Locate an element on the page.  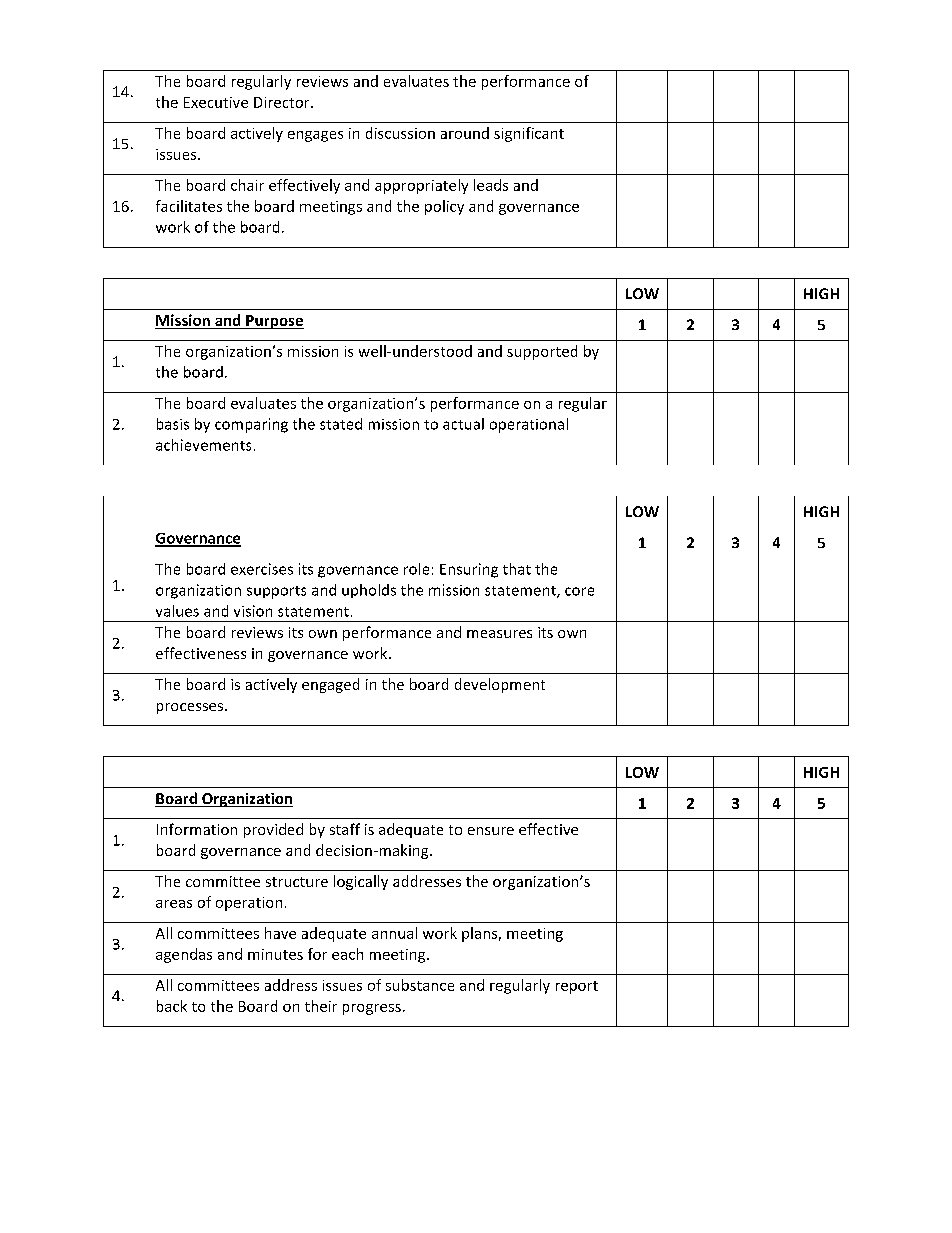
engaged is located at coordinates (330, 685).
